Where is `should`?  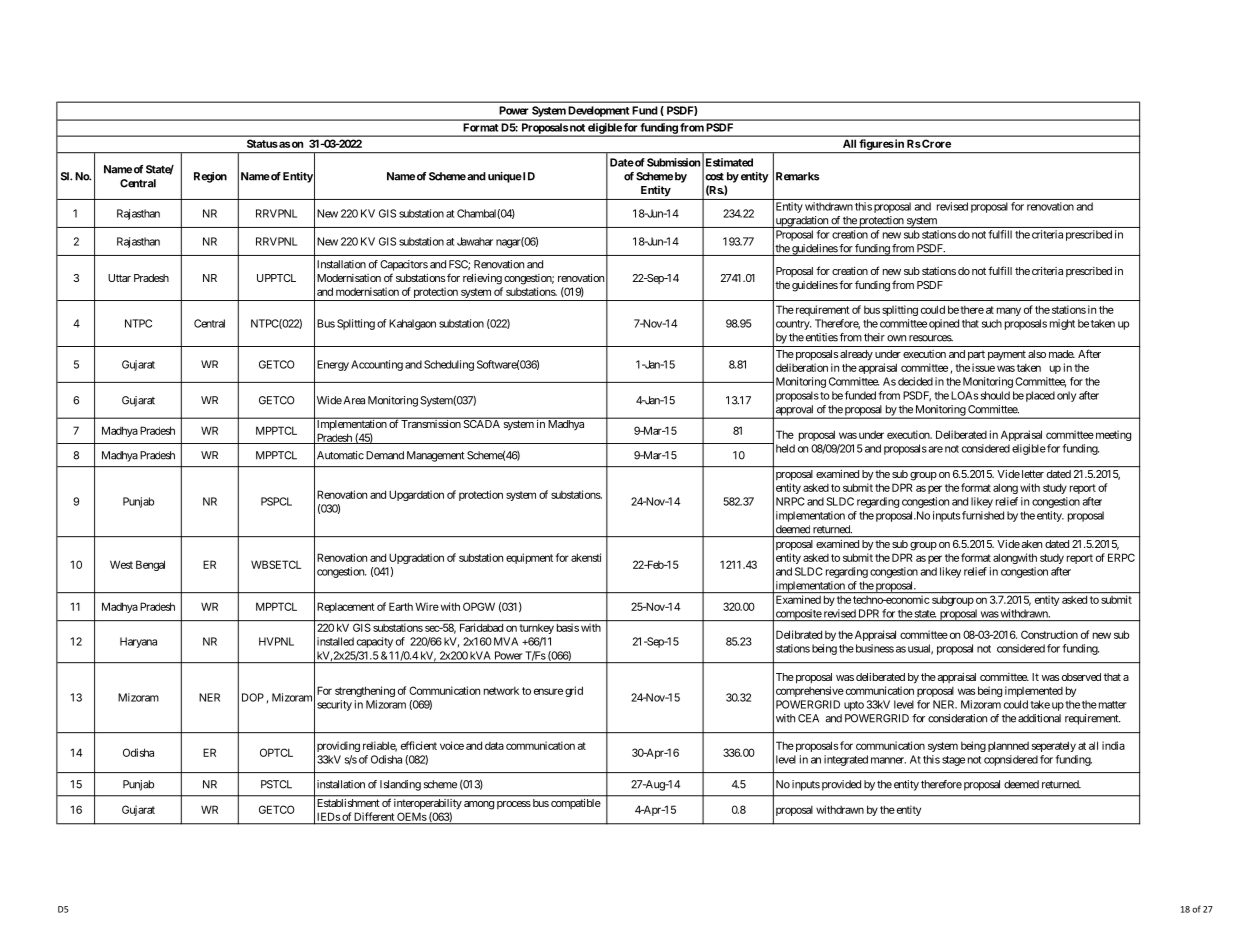
should is located at coordinates (995, 395).
